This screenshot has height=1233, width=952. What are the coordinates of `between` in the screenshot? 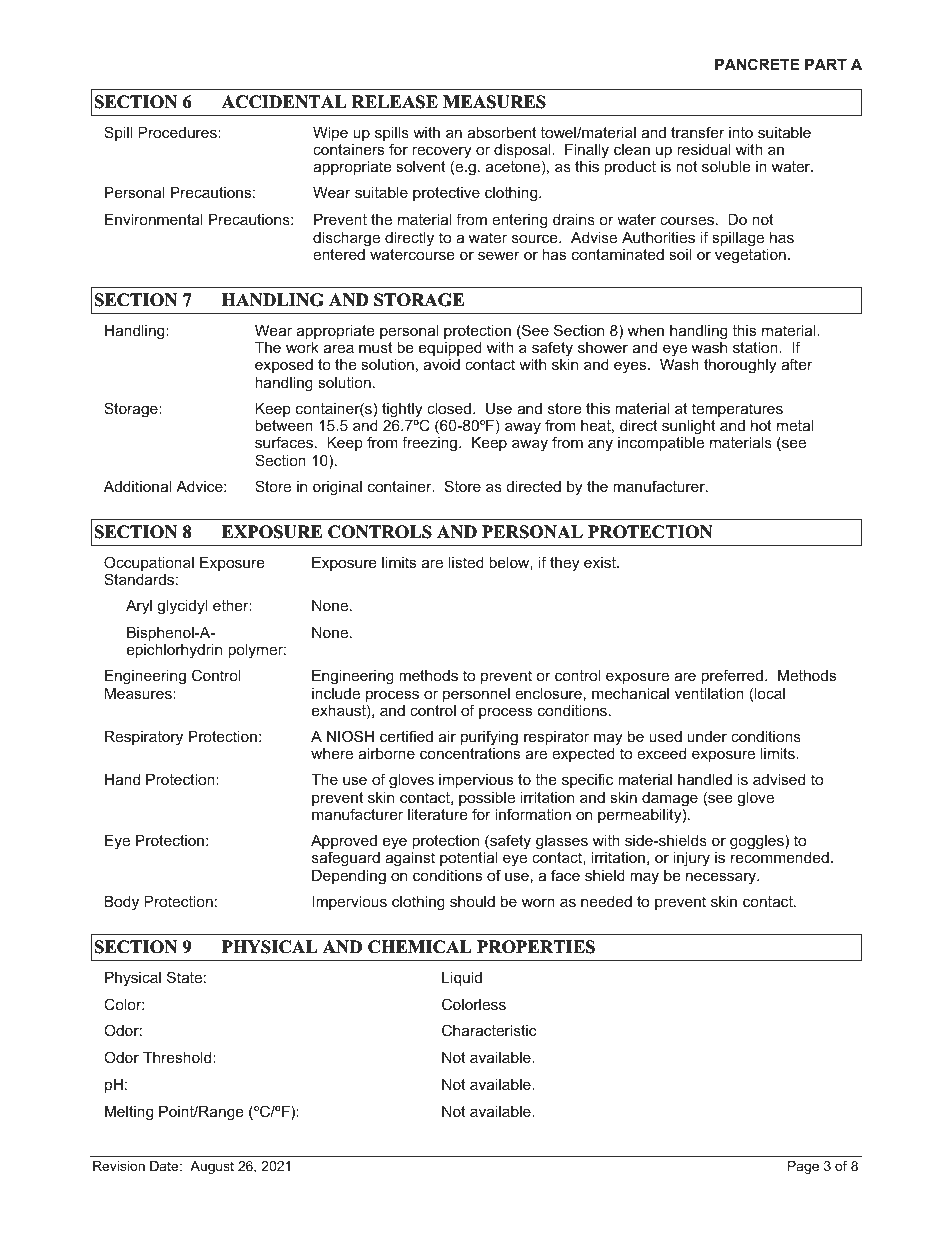 It's located at (284, 425).
